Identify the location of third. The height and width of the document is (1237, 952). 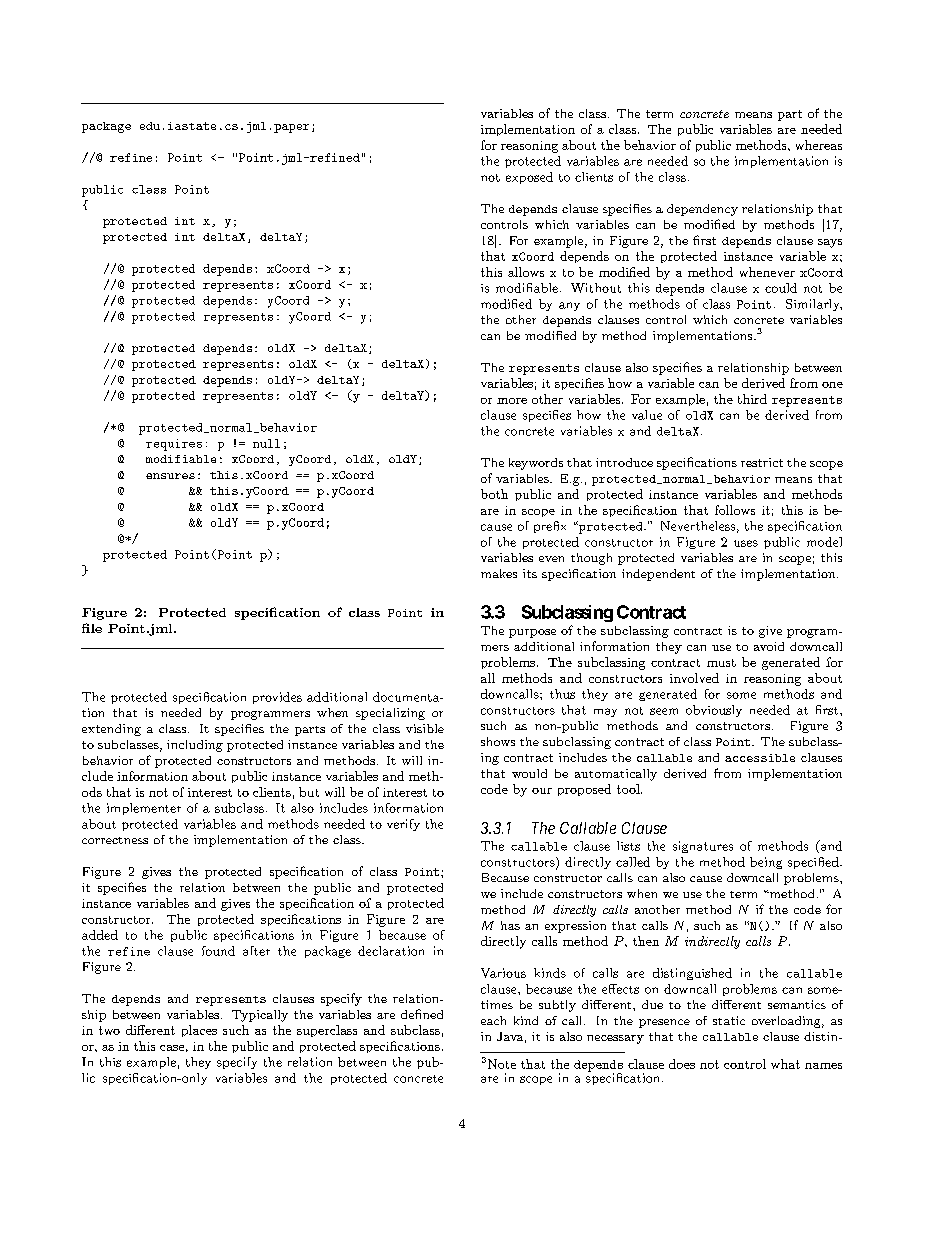
(752, 399).
